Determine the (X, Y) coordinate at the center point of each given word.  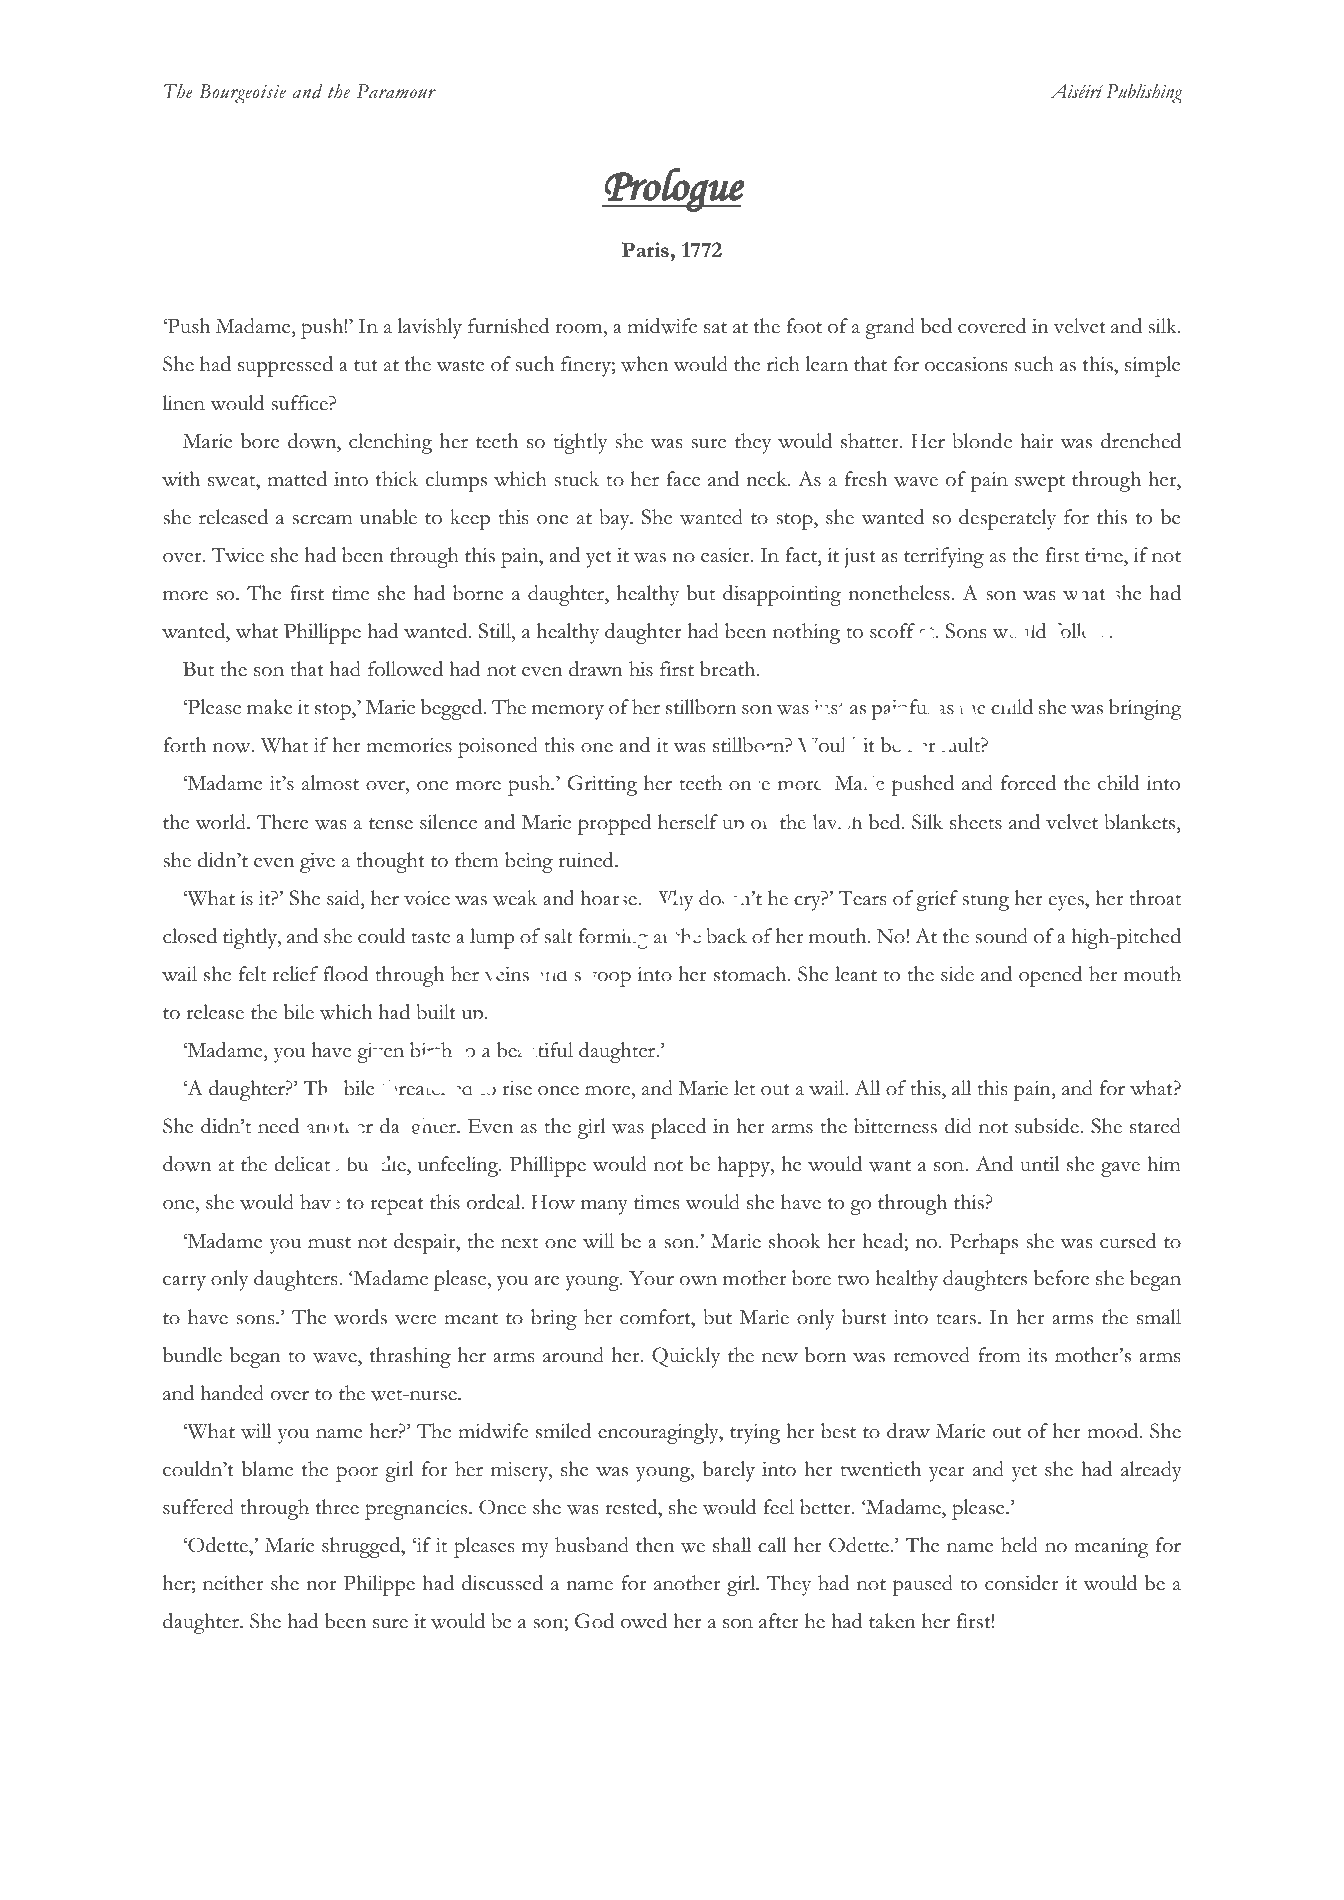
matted (297, 479)
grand (890, 328)
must (329, 1243)
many (604, 1207)
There (282, 822)
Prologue (674, 190)
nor (321, 1585)
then (655, 1545)
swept (1040, 483)
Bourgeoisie (242, 94)
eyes (1067, 903)
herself (688, 822)
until (1039, 1164)
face (683, 479)
